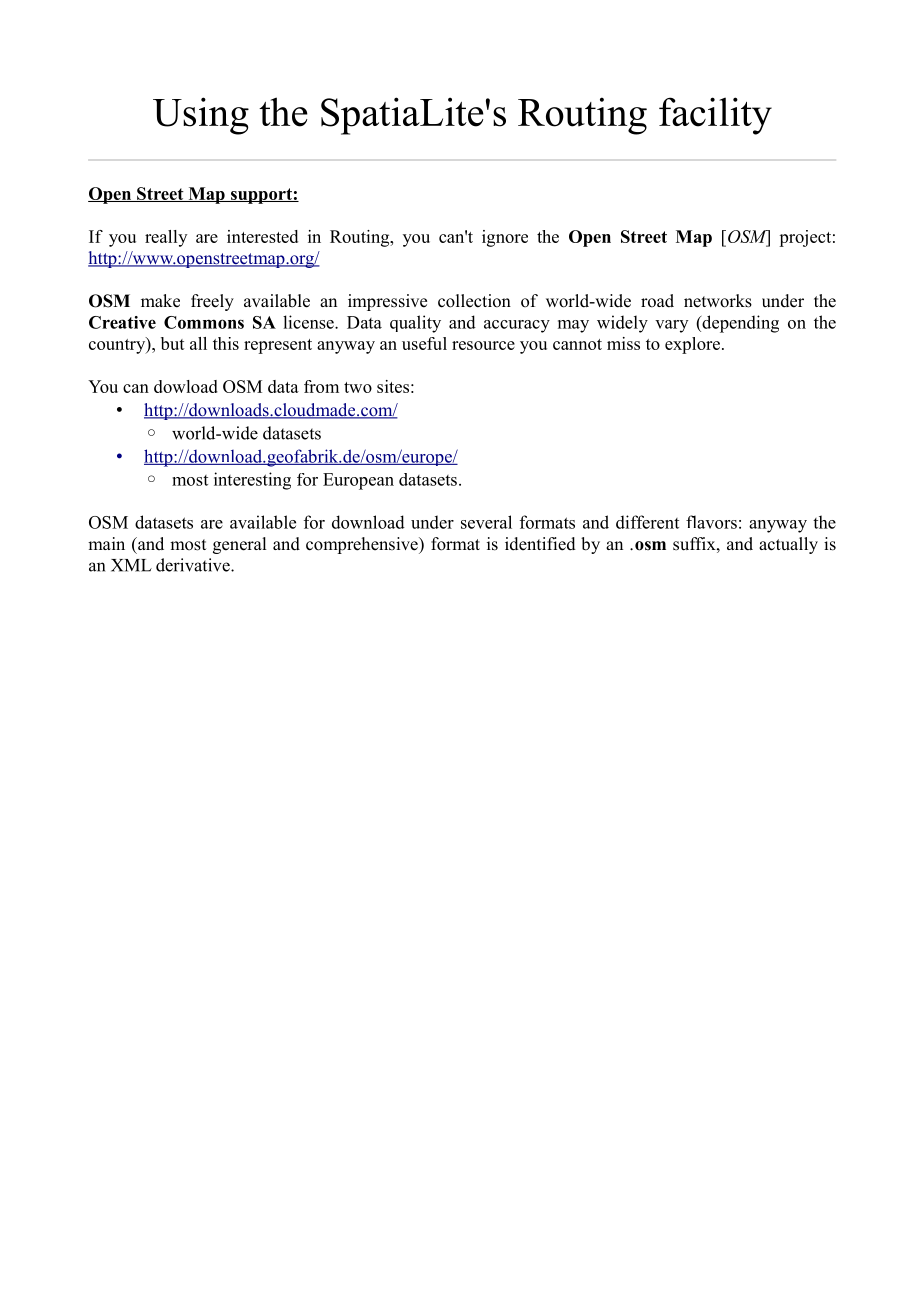 This image has height=1308, width=924. What do you see at coordinates (166, 238) in the image?
I see `really` at bounding box center [166, 238].
